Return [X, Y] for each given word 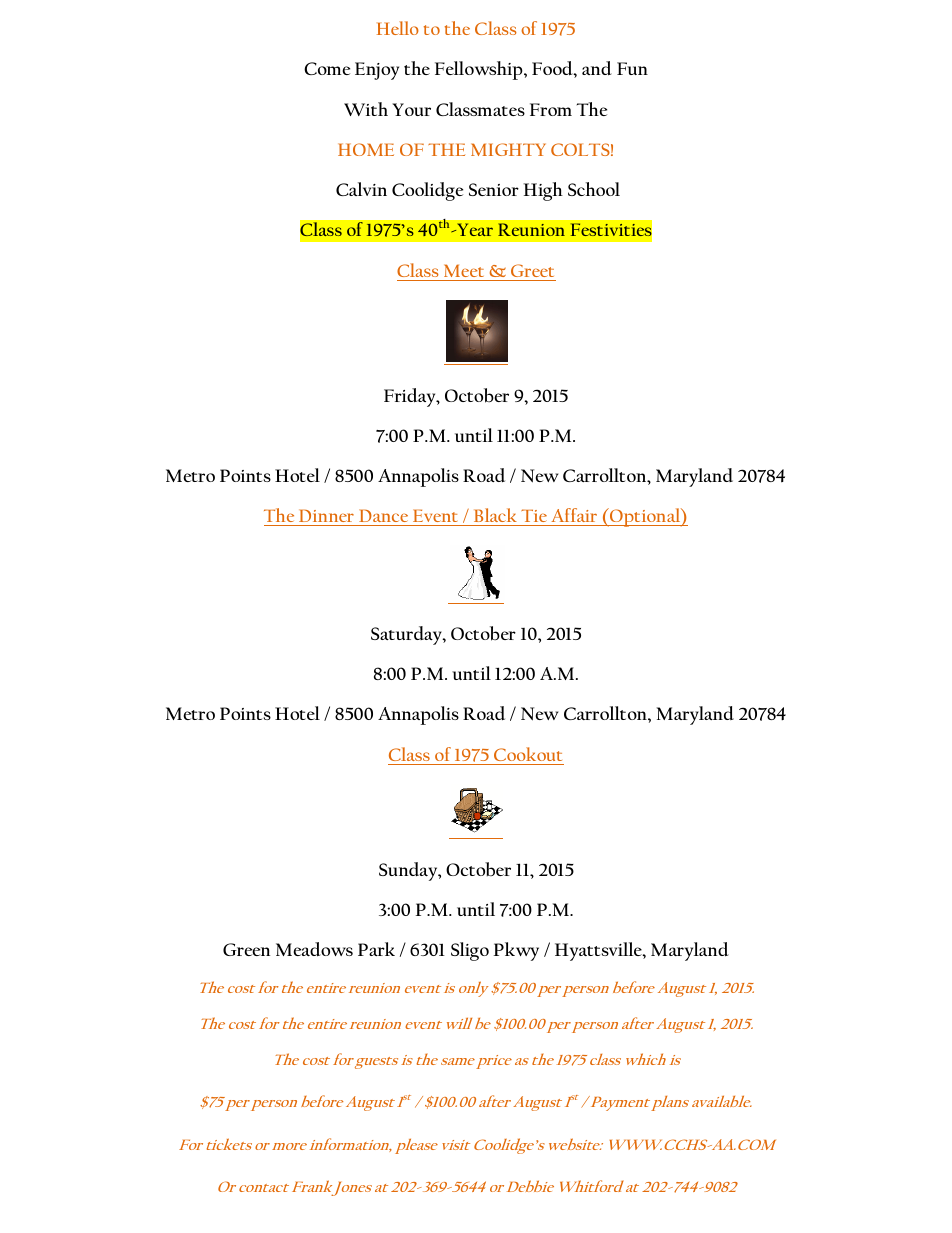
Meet [464, 270]
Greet [532, 270]
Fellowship [480, 70]
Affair [574, 515]
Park [376, 949]
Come [327, 68]
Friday [411, 397]
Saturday [407, 635]
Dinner [326, 515]
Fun [632, 68]
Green [246, 949]
